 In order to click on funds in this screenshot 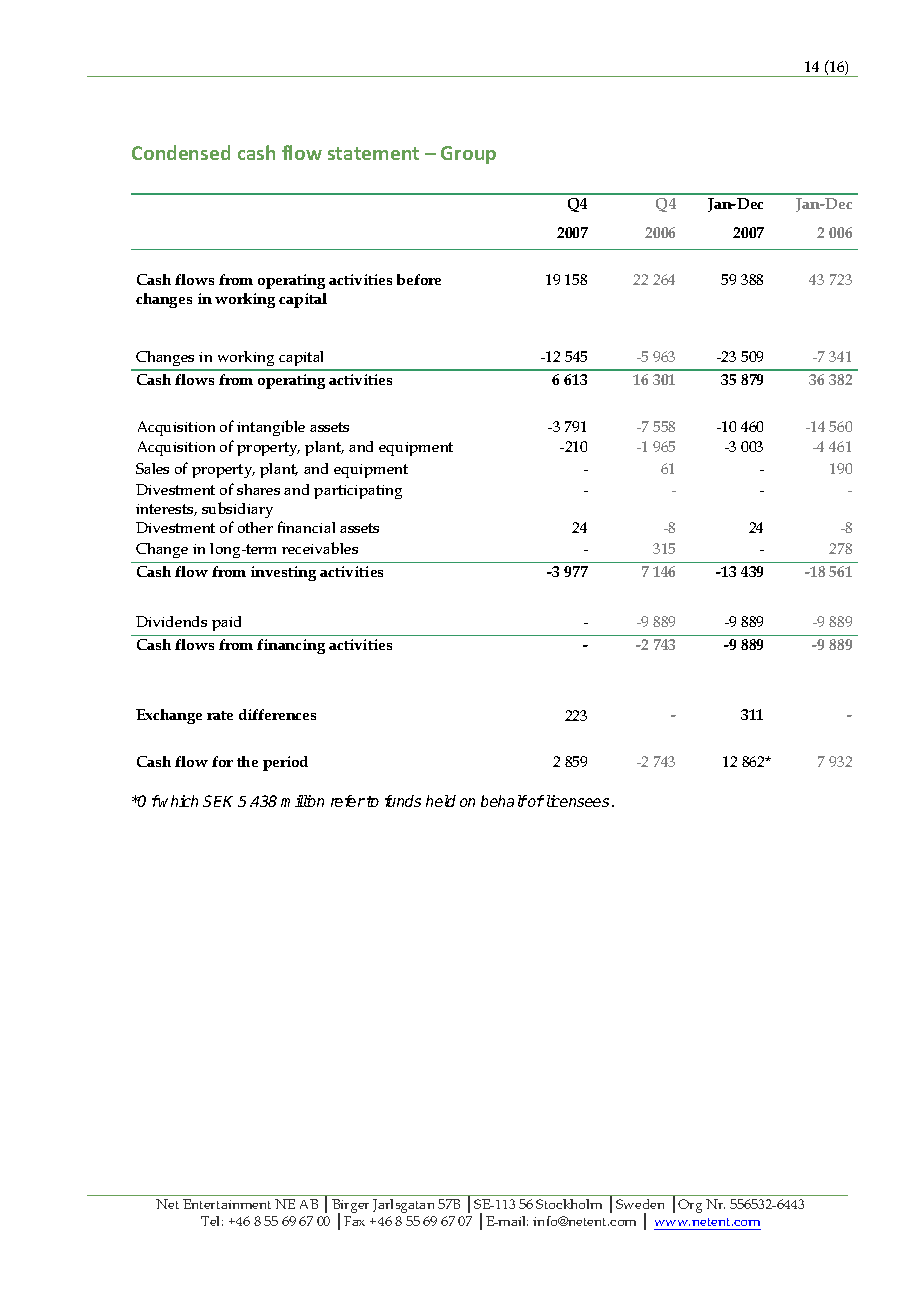, I will do `click(403, 801)`.
